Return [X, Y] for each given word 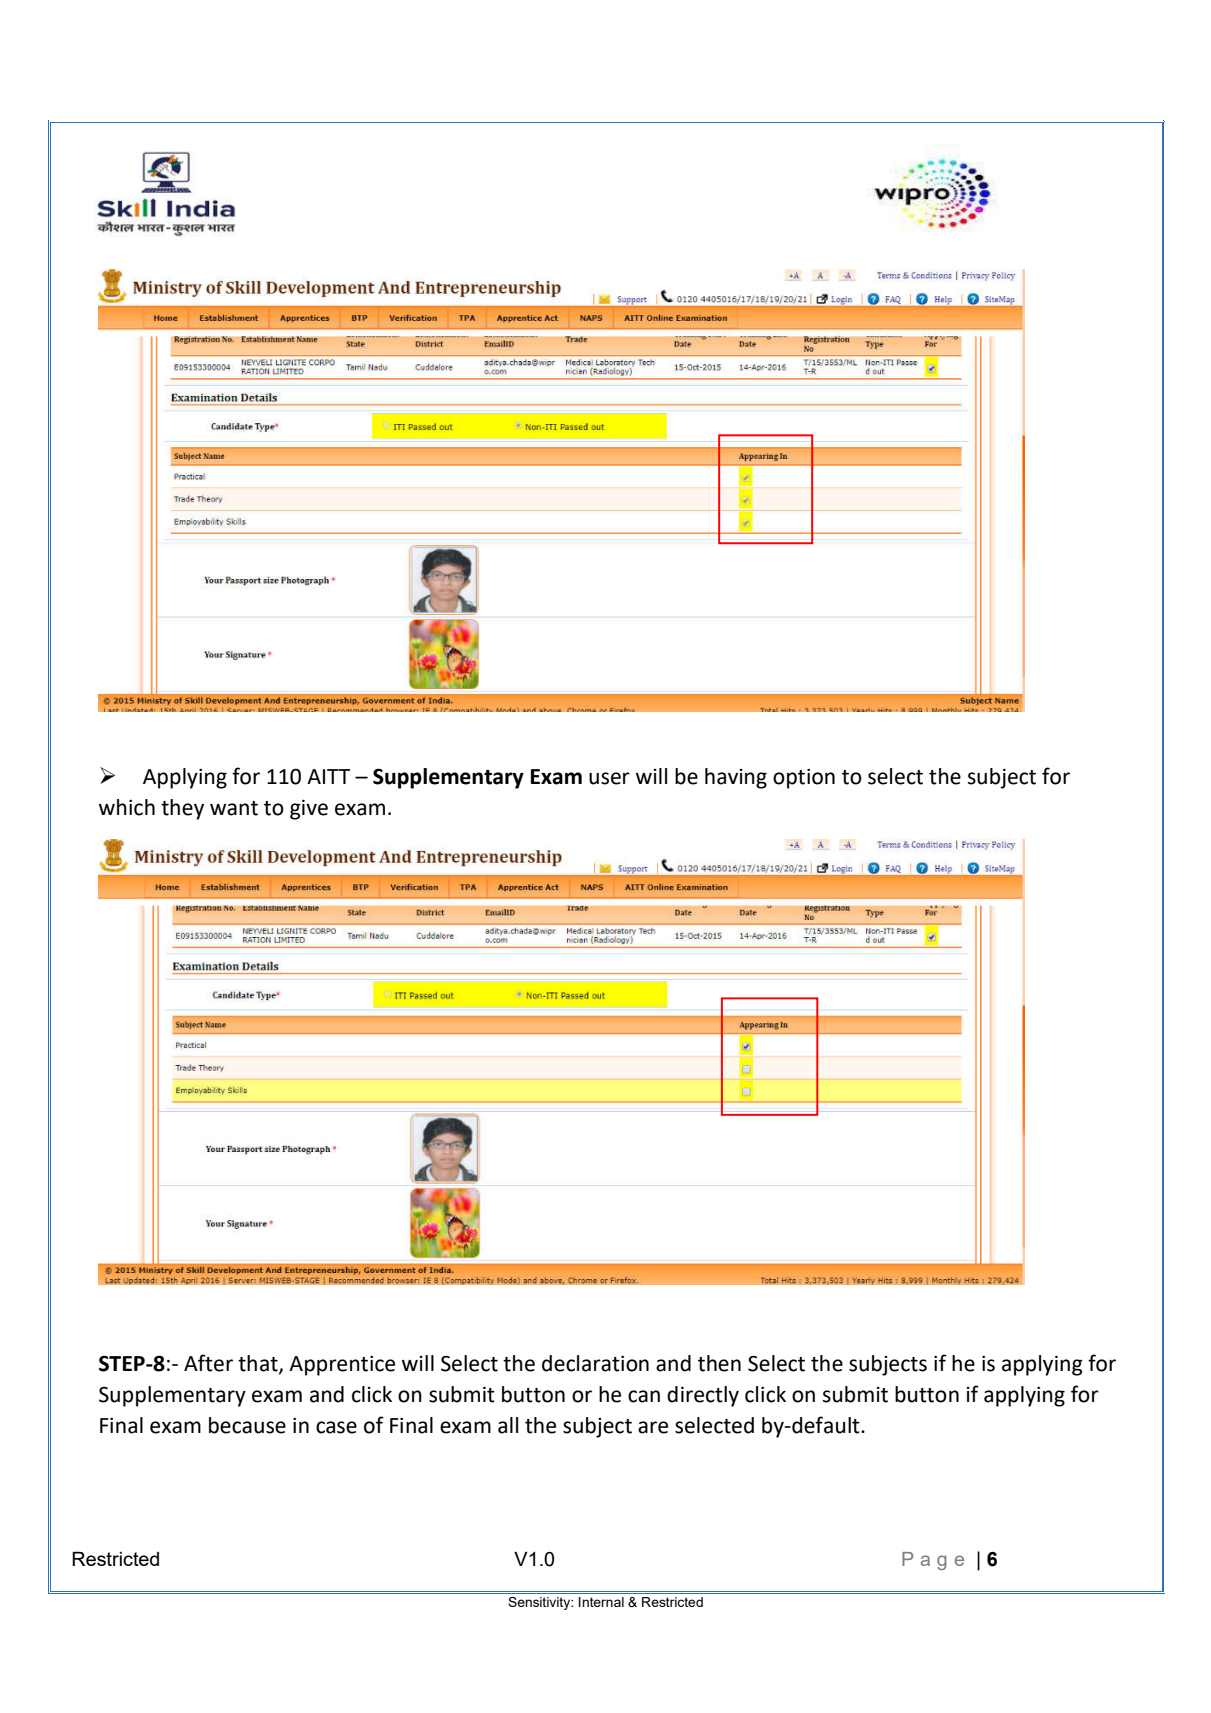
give [309, 809]
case [336, 1427]
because [247, 1425]
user [609, 778]
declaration [595, 1363]
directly [703, 1396]
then [719, 1363]
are [653, 1427]
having [736, 778]
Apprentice [342, 1365]
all [508, 1425]
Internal [601, 1602]
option [804, 778]
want [234, 808]
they [182, 809]
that [259, 1364]
